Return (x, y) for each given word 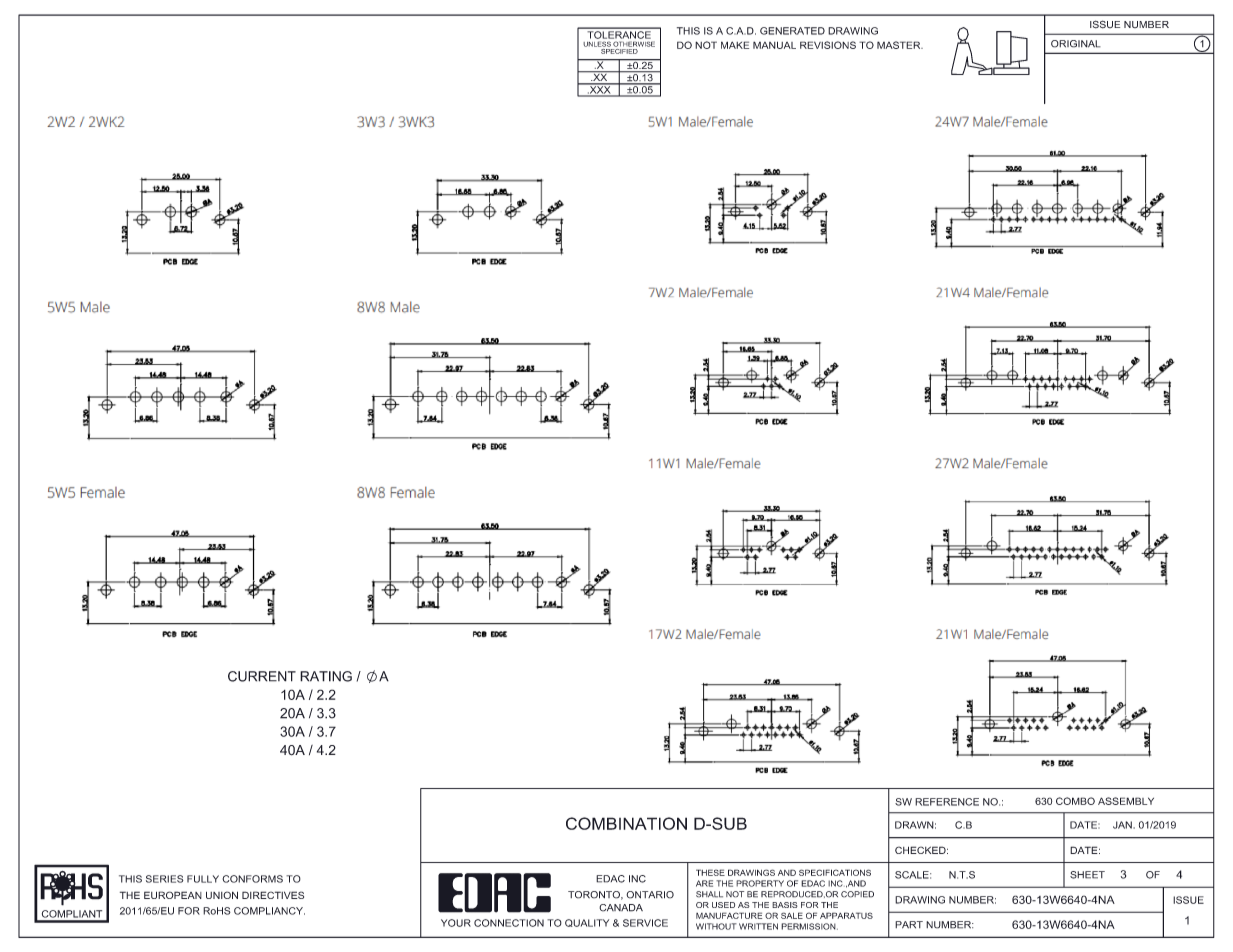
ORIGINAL (1076, 44)
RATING (326, 676)
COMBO (1075, 801)
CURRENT (262, 676)
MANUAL (774, 45)
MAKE (735, 45)
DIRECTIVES (273, 895)
